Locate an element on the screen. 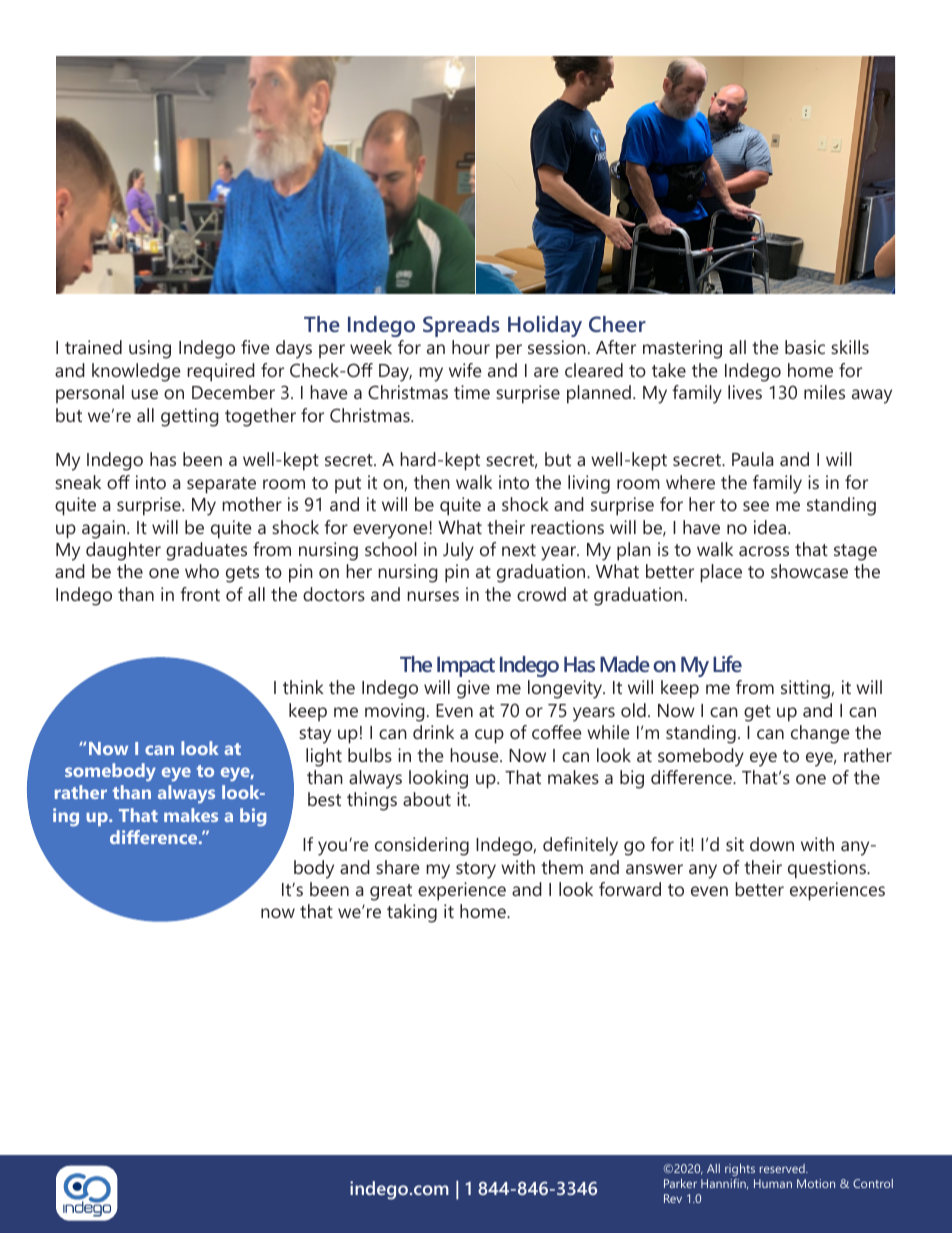  hour is located at coordinates (471, 347).
